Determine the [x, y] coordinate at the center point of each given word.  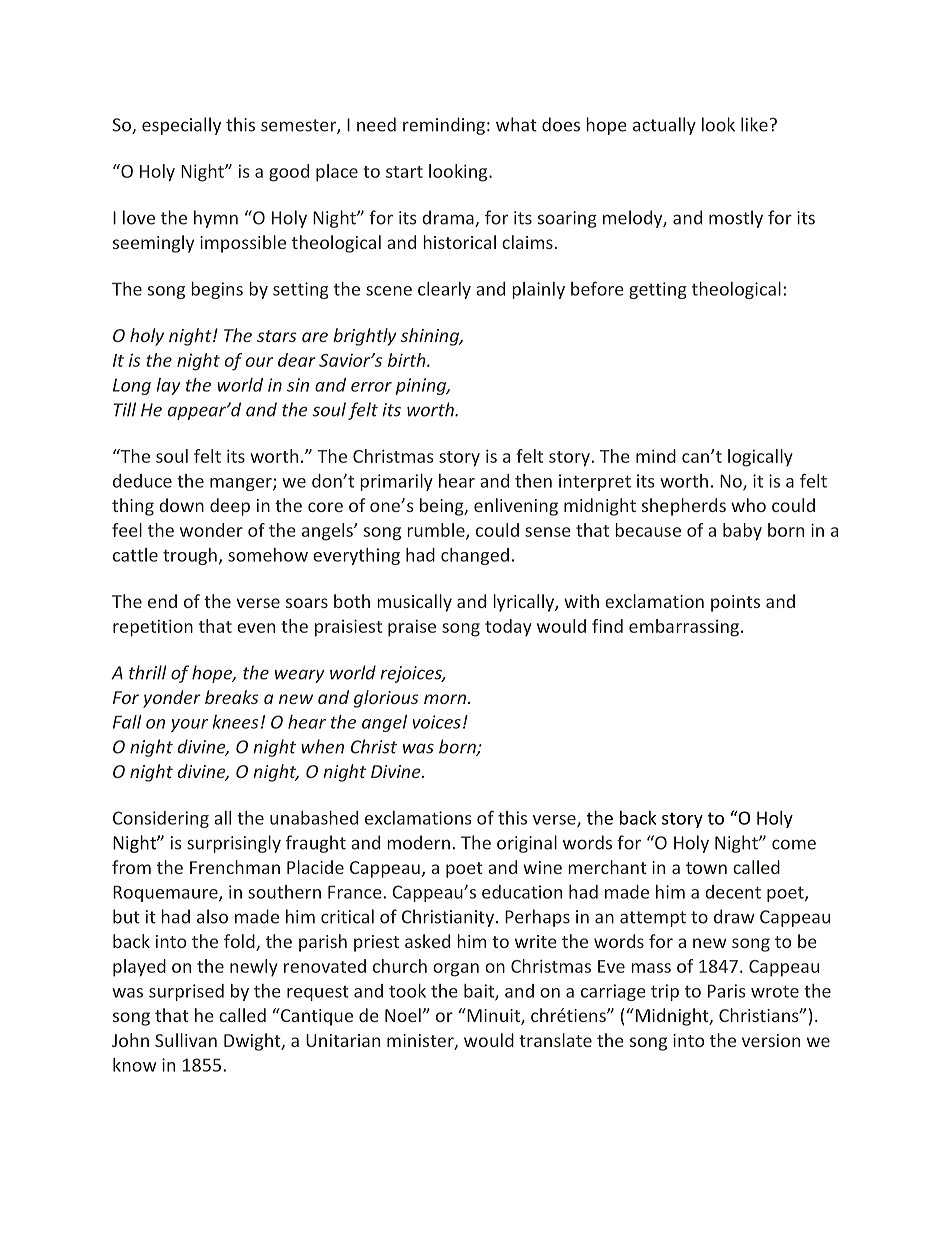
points [735, 603]
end [162, 601]
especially [181, 126]
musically [414, 603]
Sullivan [186, 1040]
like [754, 124]
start [404, 172]
